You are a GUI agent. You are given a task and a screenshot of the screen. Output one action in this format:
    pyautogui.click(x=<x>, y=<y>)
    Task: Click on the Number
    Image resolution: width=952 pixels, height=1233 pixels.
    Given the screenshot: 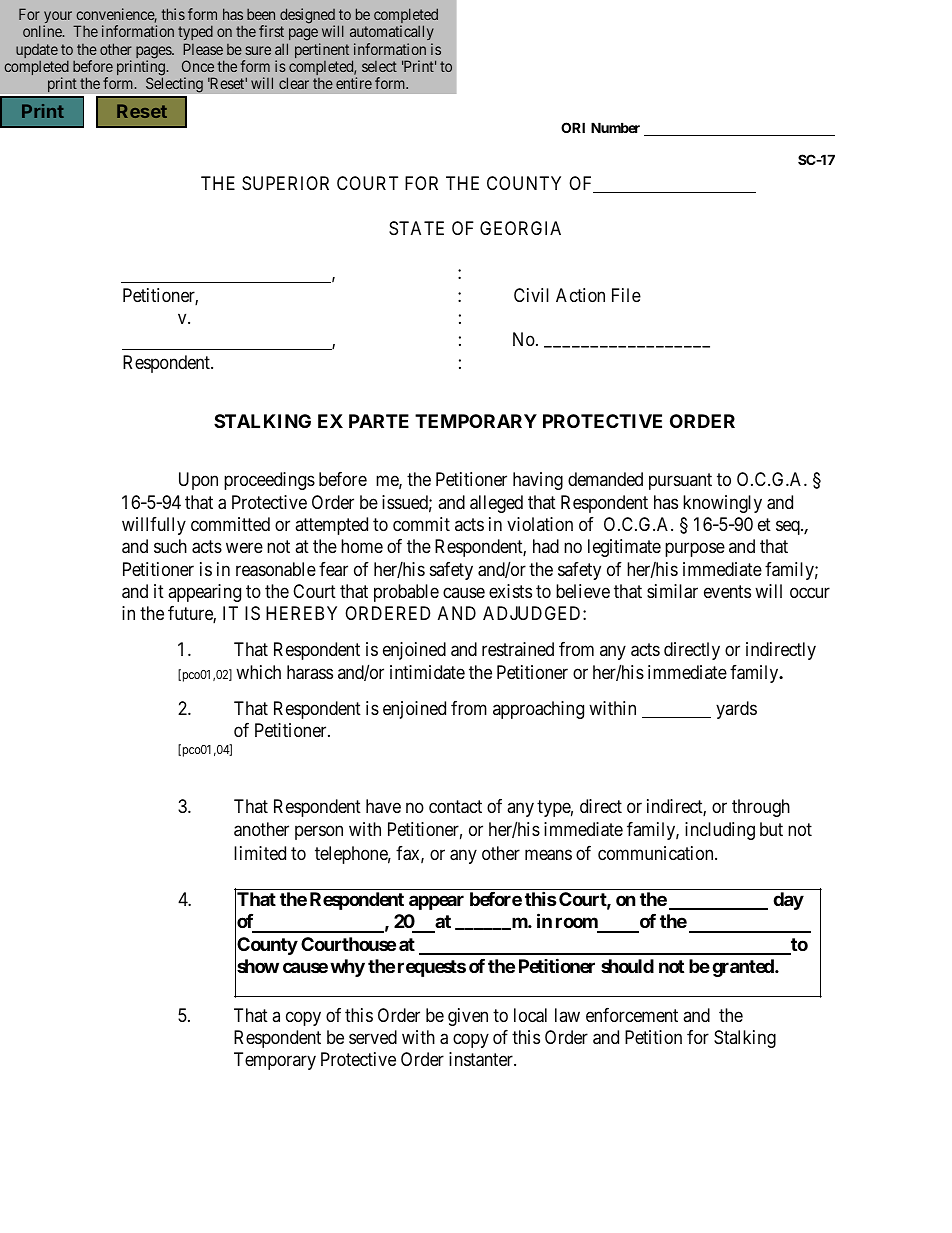 What is the action you would take?
    pyautogui.click(x=615, y=127)
